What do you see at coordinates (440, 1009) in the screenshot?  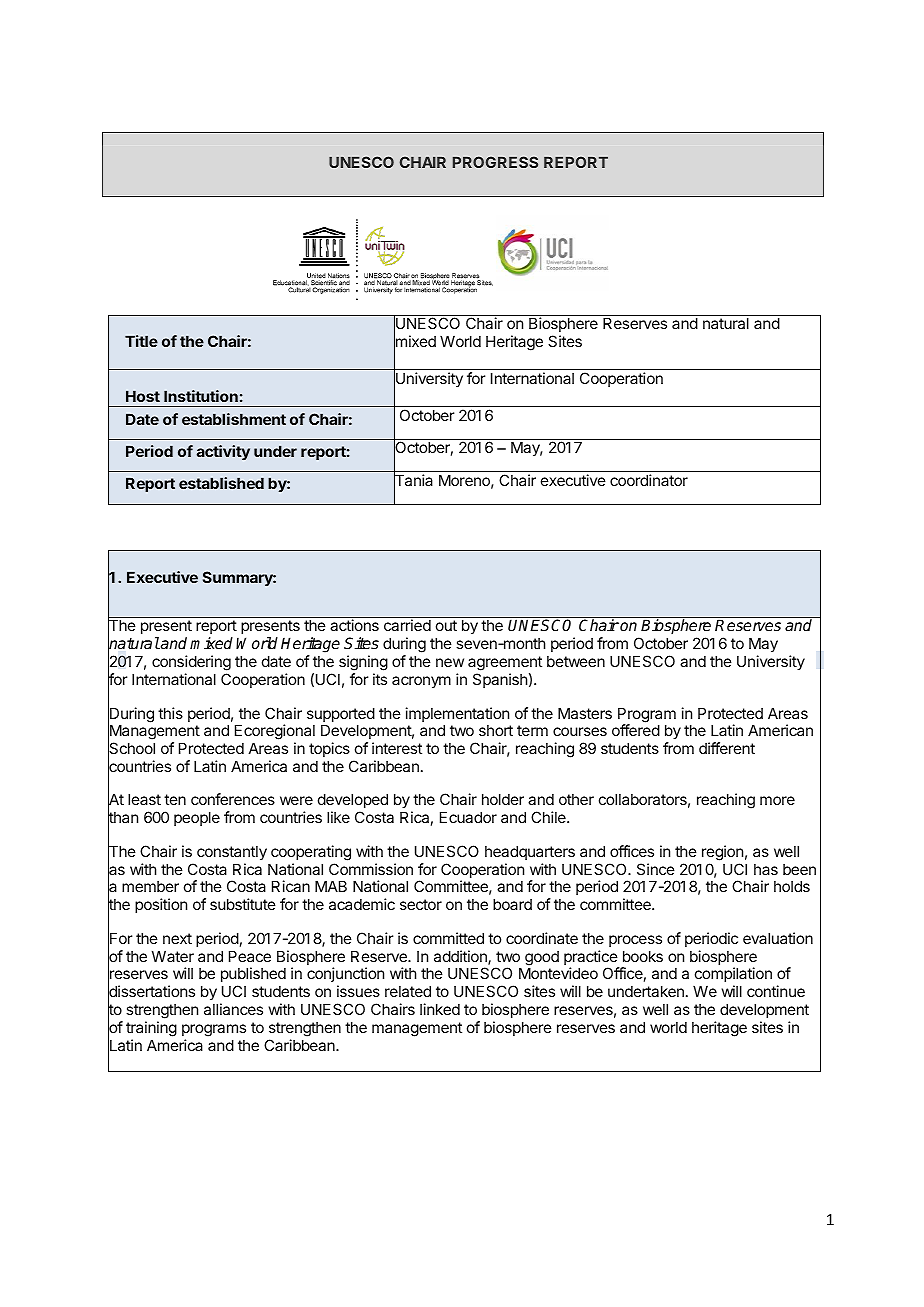 I see `linked` at bounding box center [440, 1009].
